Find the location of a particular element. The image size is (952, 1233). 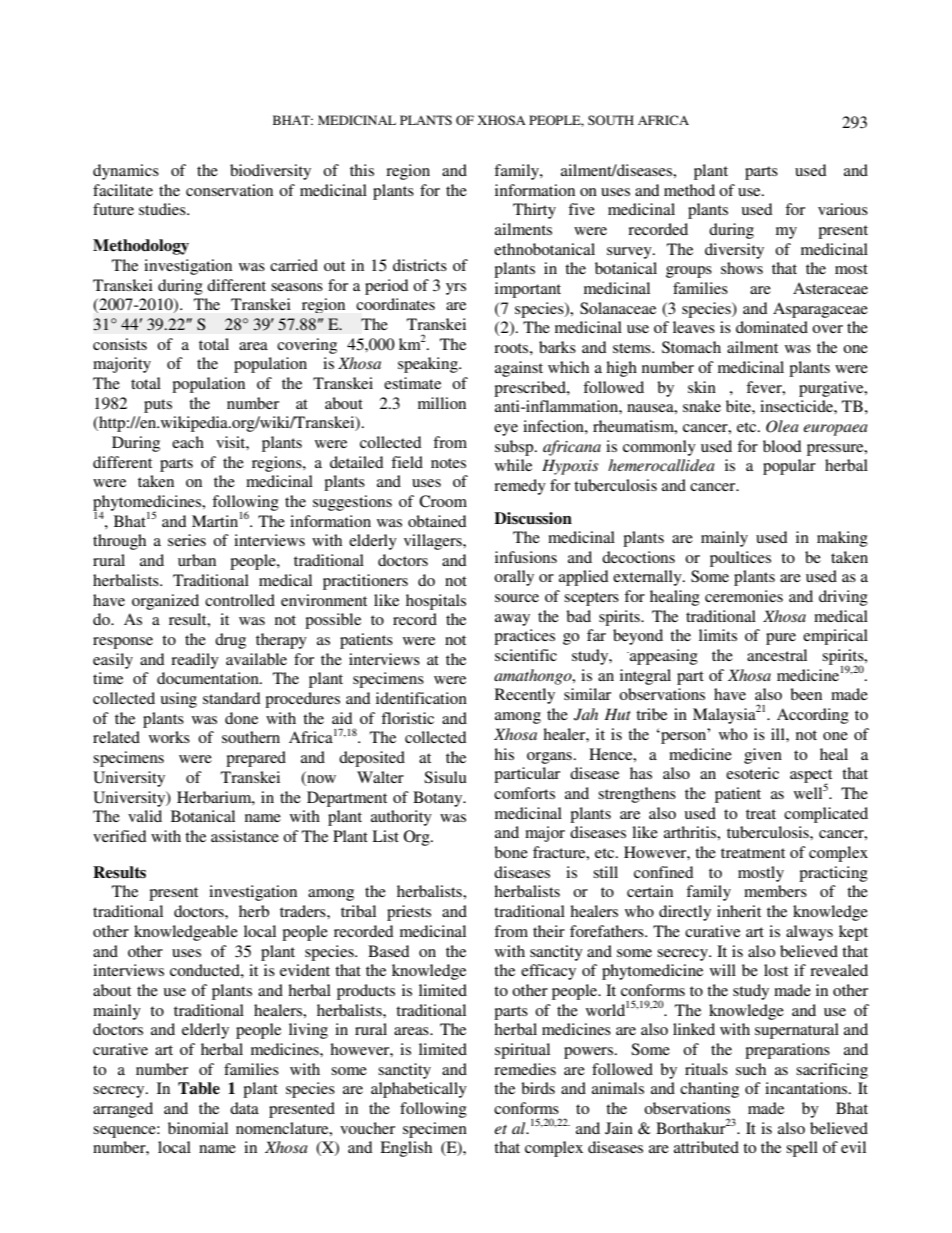

readily is located at coordinates (195, 661).
